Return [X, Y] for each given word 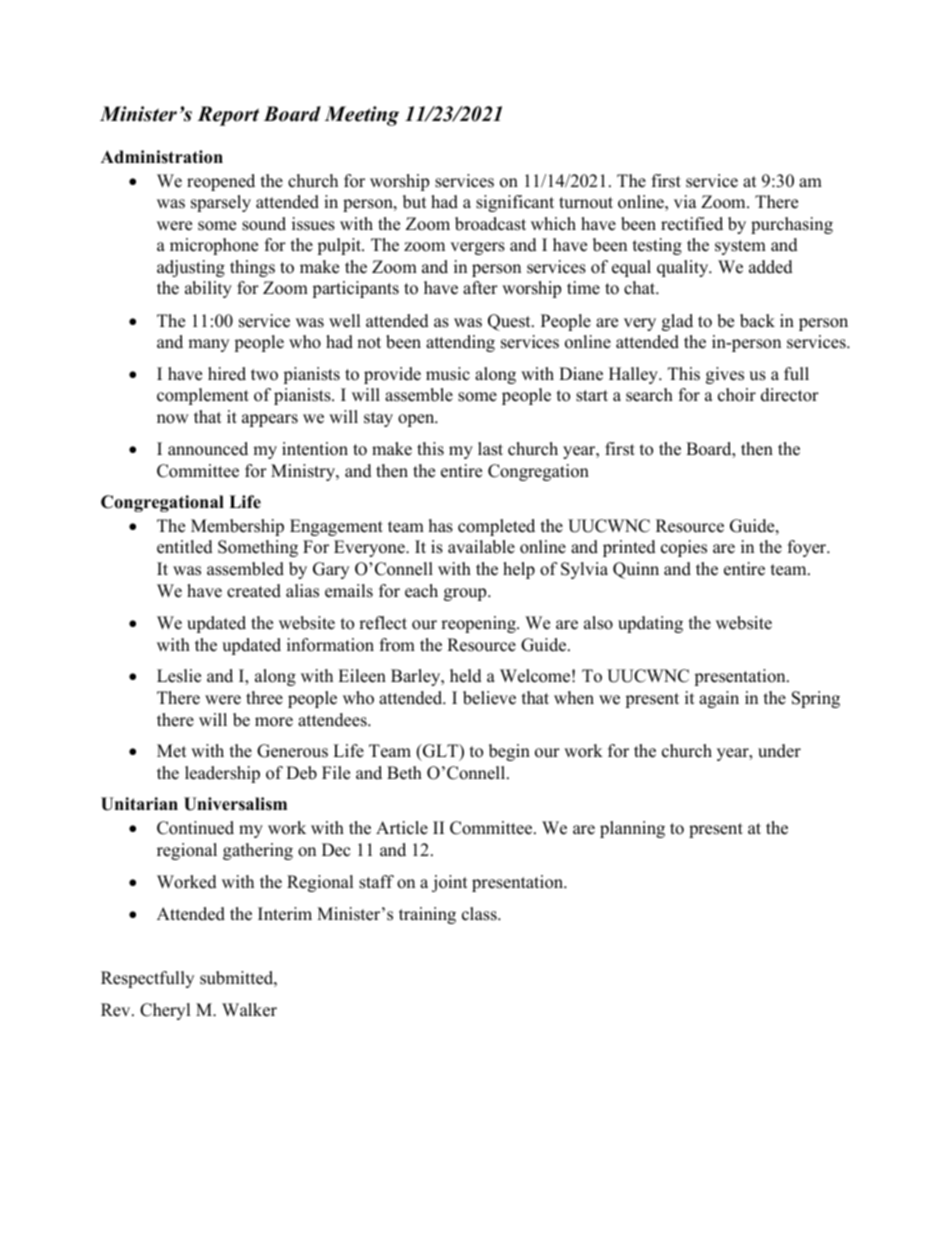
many [208, 345]
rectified [692, 224]
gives [725, 375]
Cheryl [165, 1011]
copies [684, 548]
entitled [185, 547]
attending [460, 343]
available [481, 547]
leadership [222, 774]
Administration [162, 157]
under [779, 751]
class [480, 914]
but [415, 202]
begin [509, 752]
